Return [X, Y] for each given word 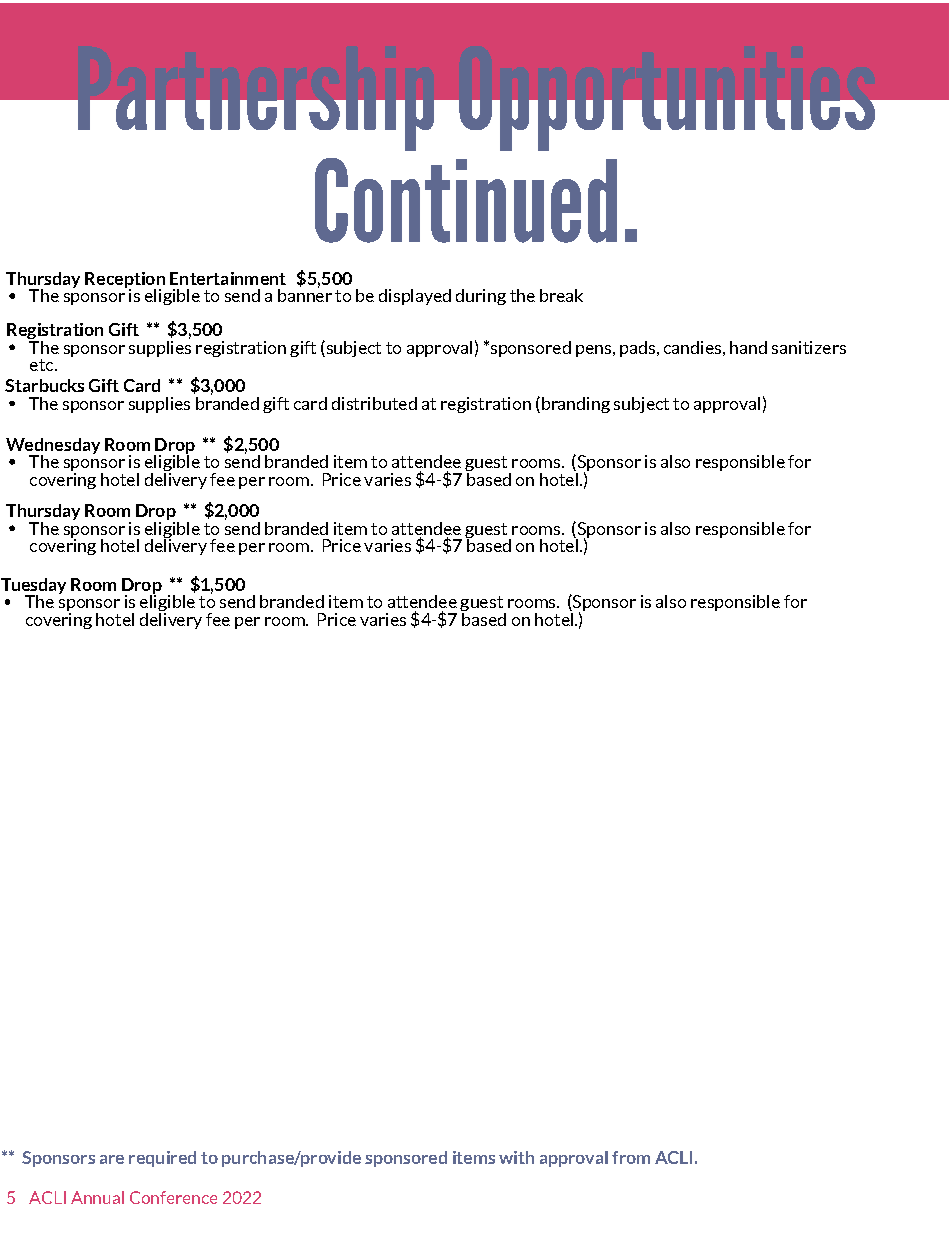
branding [576, 405]
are [112, 1159]
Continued [466, 200]
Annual [97, 1197]
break [561, 295]
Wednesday [53, 447]
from [631, 1157]
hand [748, 347]
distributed [374, 403]
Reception [125, 281]
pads [637, 349]
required [162, 1159]
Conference [173, 1197]
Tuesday [33, 587]
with [516, 1157]
